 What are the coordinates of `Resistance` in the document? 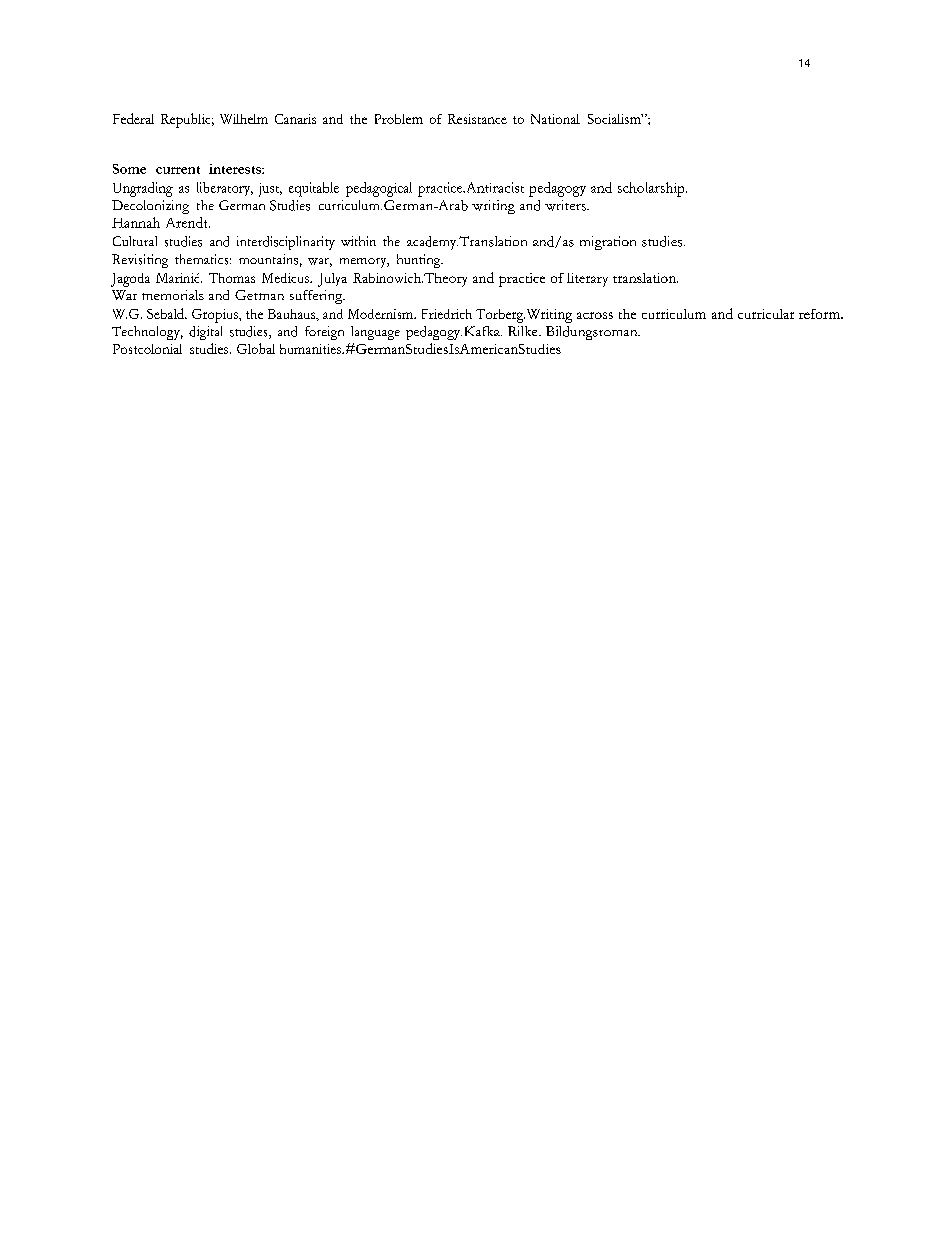 It's located at (477, 119).
